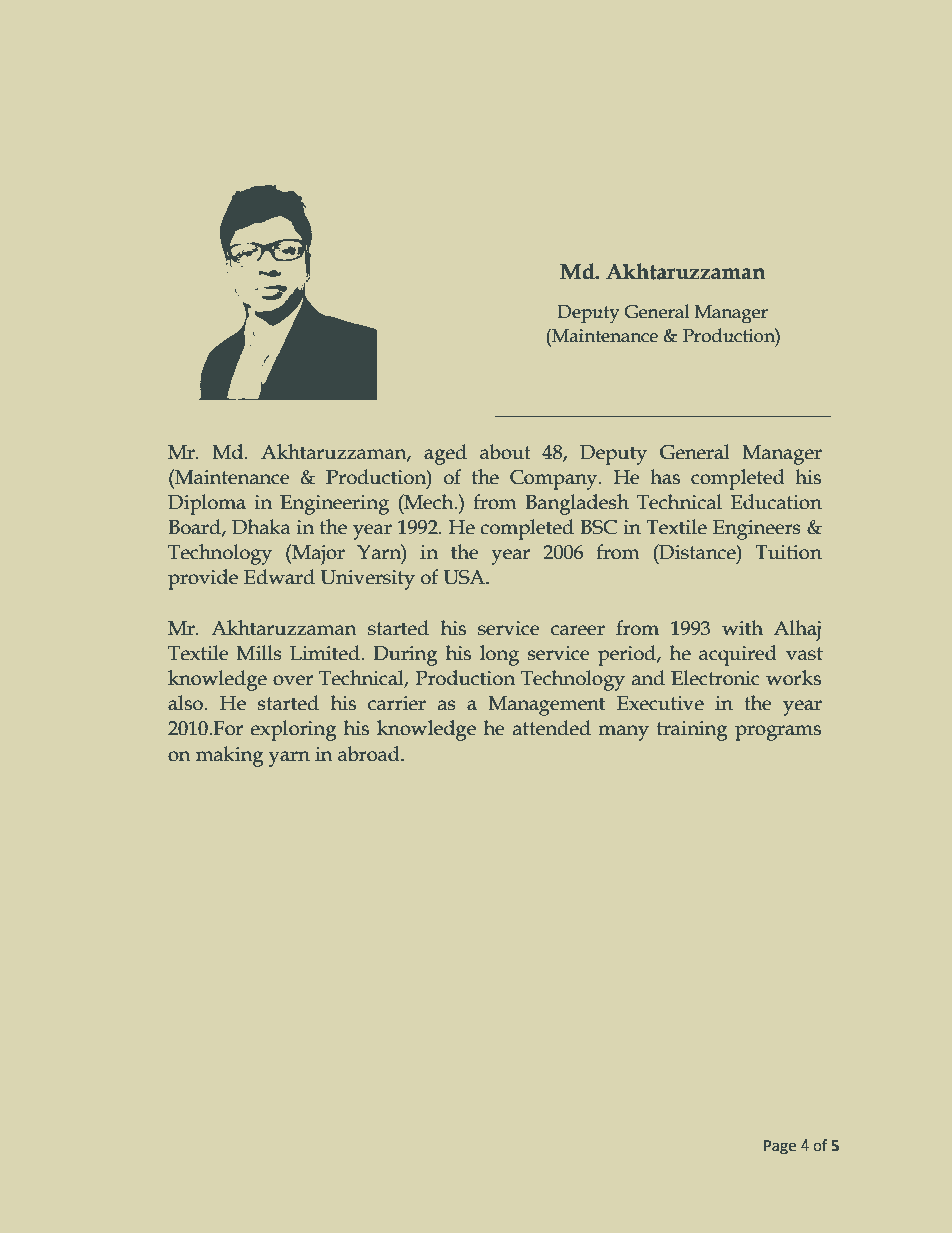 Image resolution: width=952 pixels, height=1233 pixels. I want to click on Page, so click(780, 1147).
